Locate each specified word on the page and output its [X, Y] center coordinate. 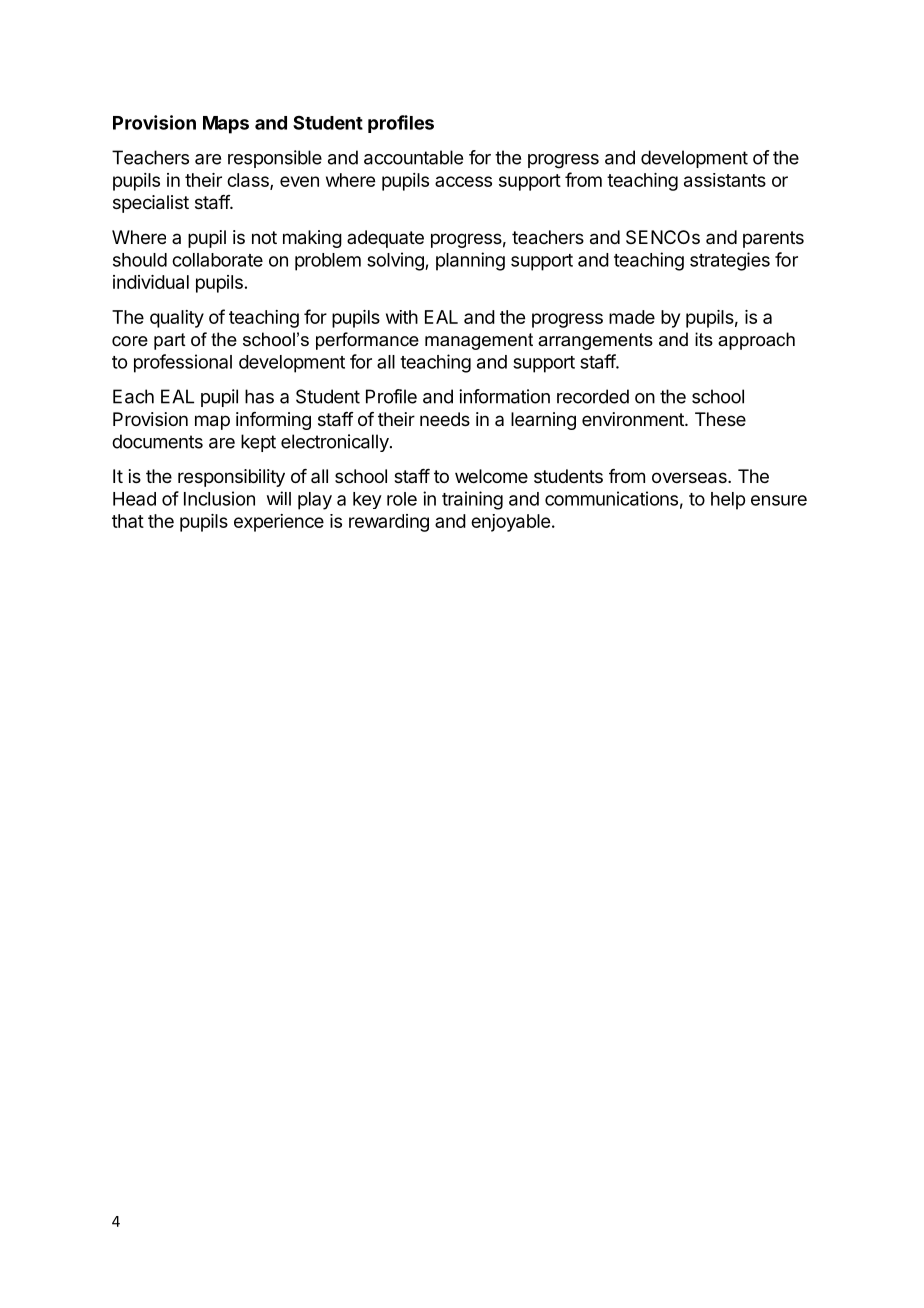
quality [177, 319]
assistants [725, 180]
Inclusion [219, 498]
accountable [413, 157]
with [402, 317]
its [704, 339]
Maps [226, 125]
